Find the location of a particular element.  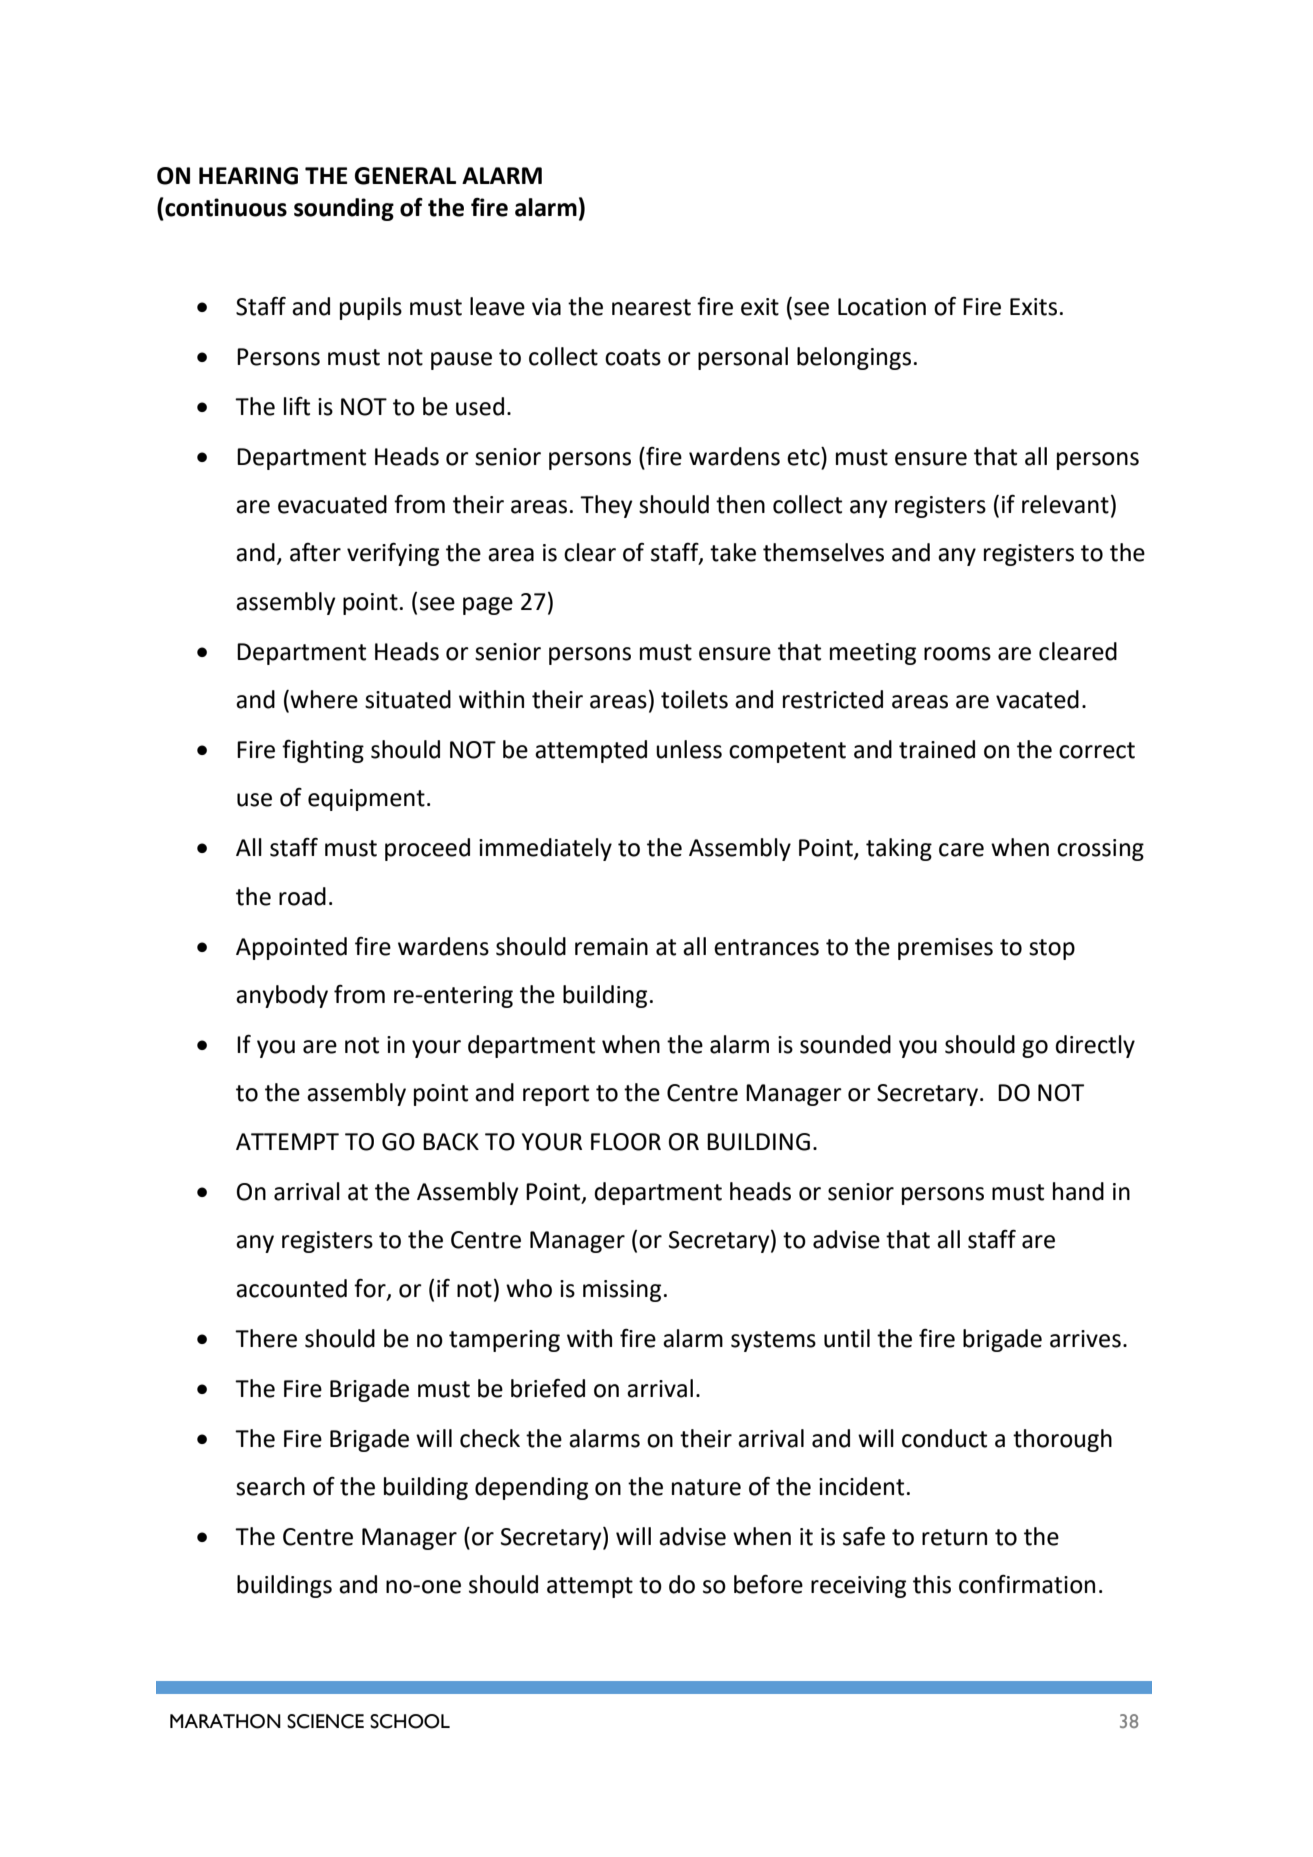

SCIENCE is located at coordinates (325, 1721).
